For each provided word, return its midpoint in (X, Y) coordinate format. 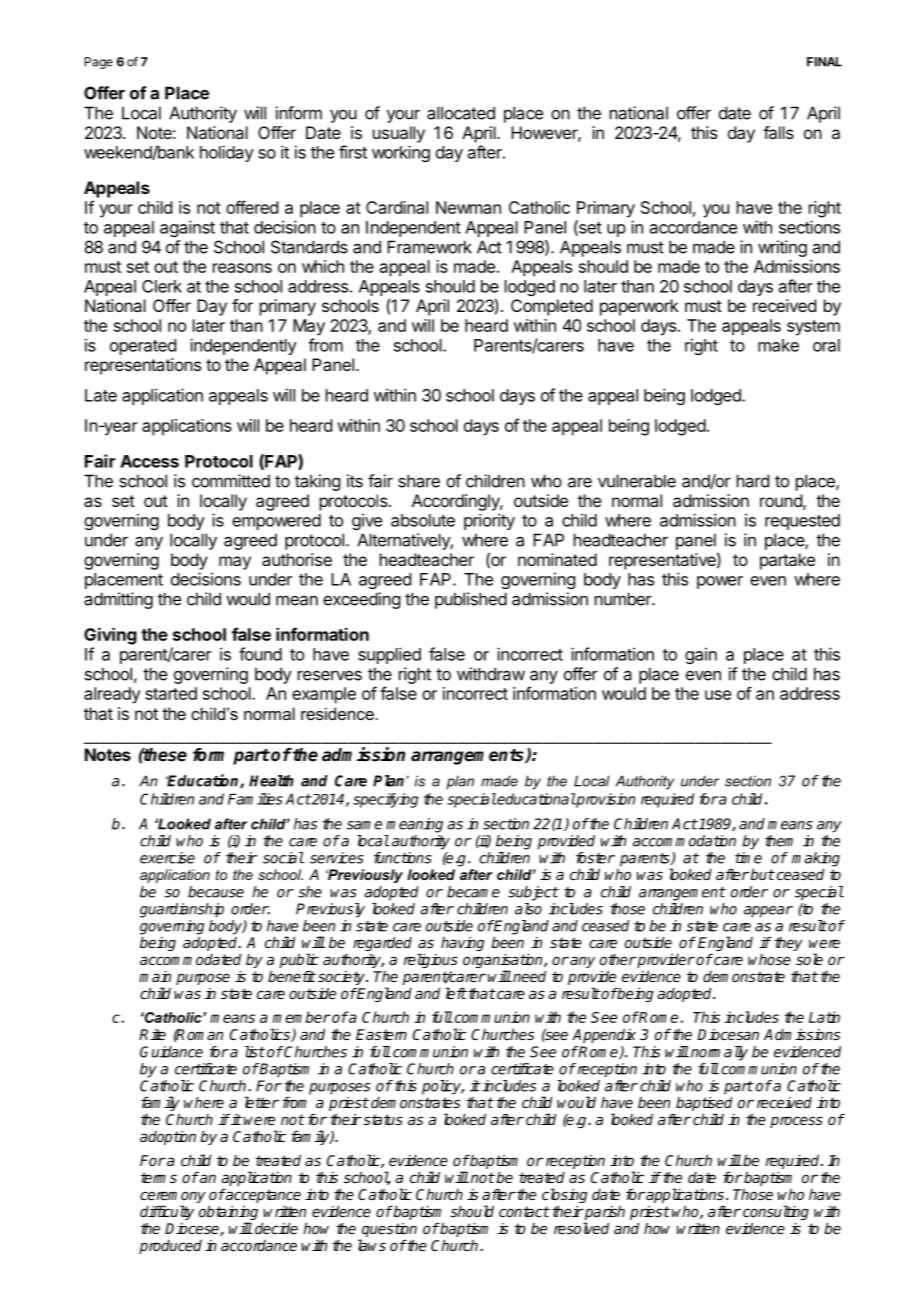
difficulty (167, 1212)
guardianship (182, 910)
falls (778, 132)
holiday (227, 153)
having (462, 944)
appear (768, 912)
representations (143, 366)
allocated (461, 113)
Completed (552, 307)
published (471, 600)
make (778, 345)
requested (802, 522)
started (171, 693)
